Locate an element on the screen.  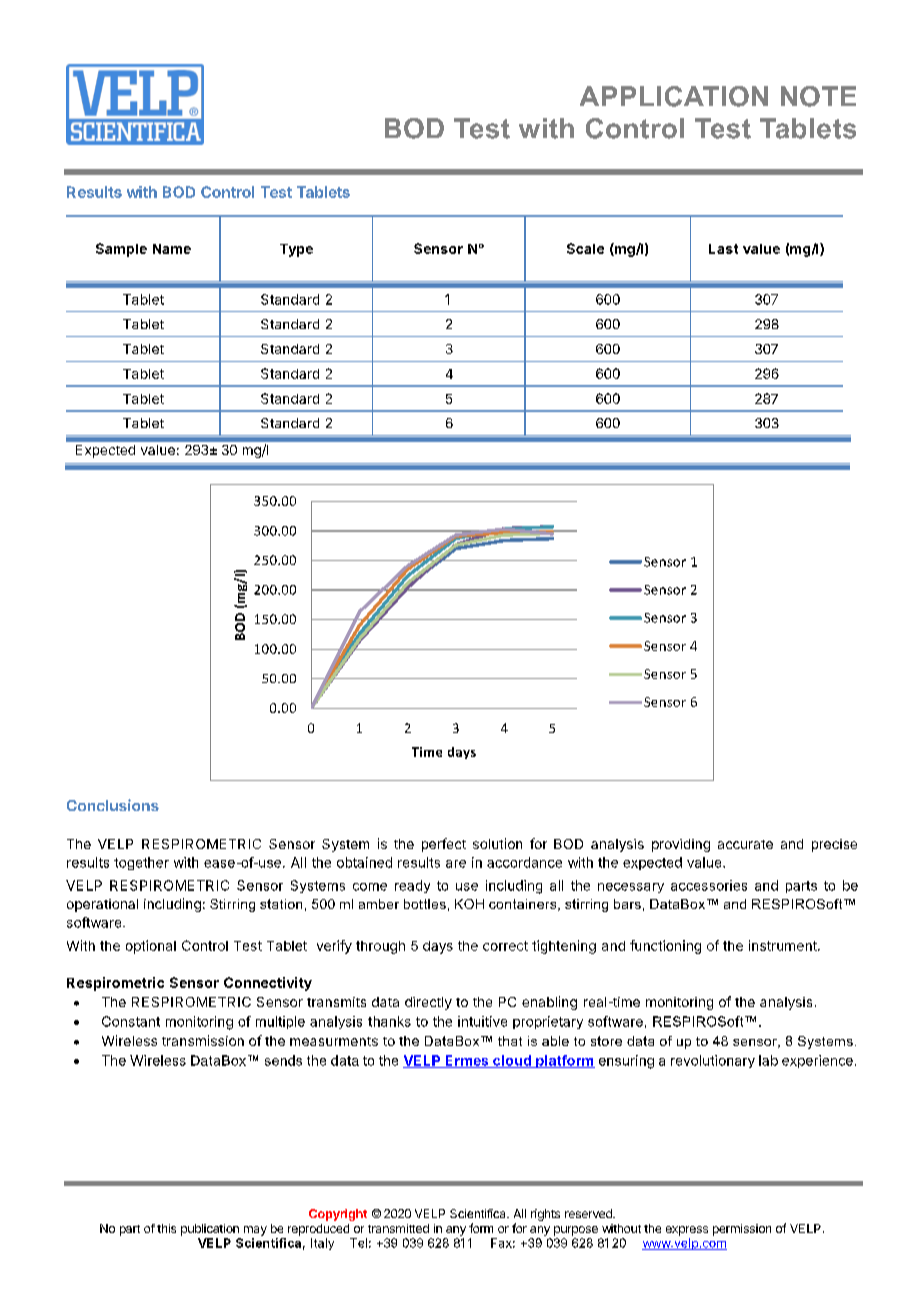
publication is located at coordinates (210, 1230).
